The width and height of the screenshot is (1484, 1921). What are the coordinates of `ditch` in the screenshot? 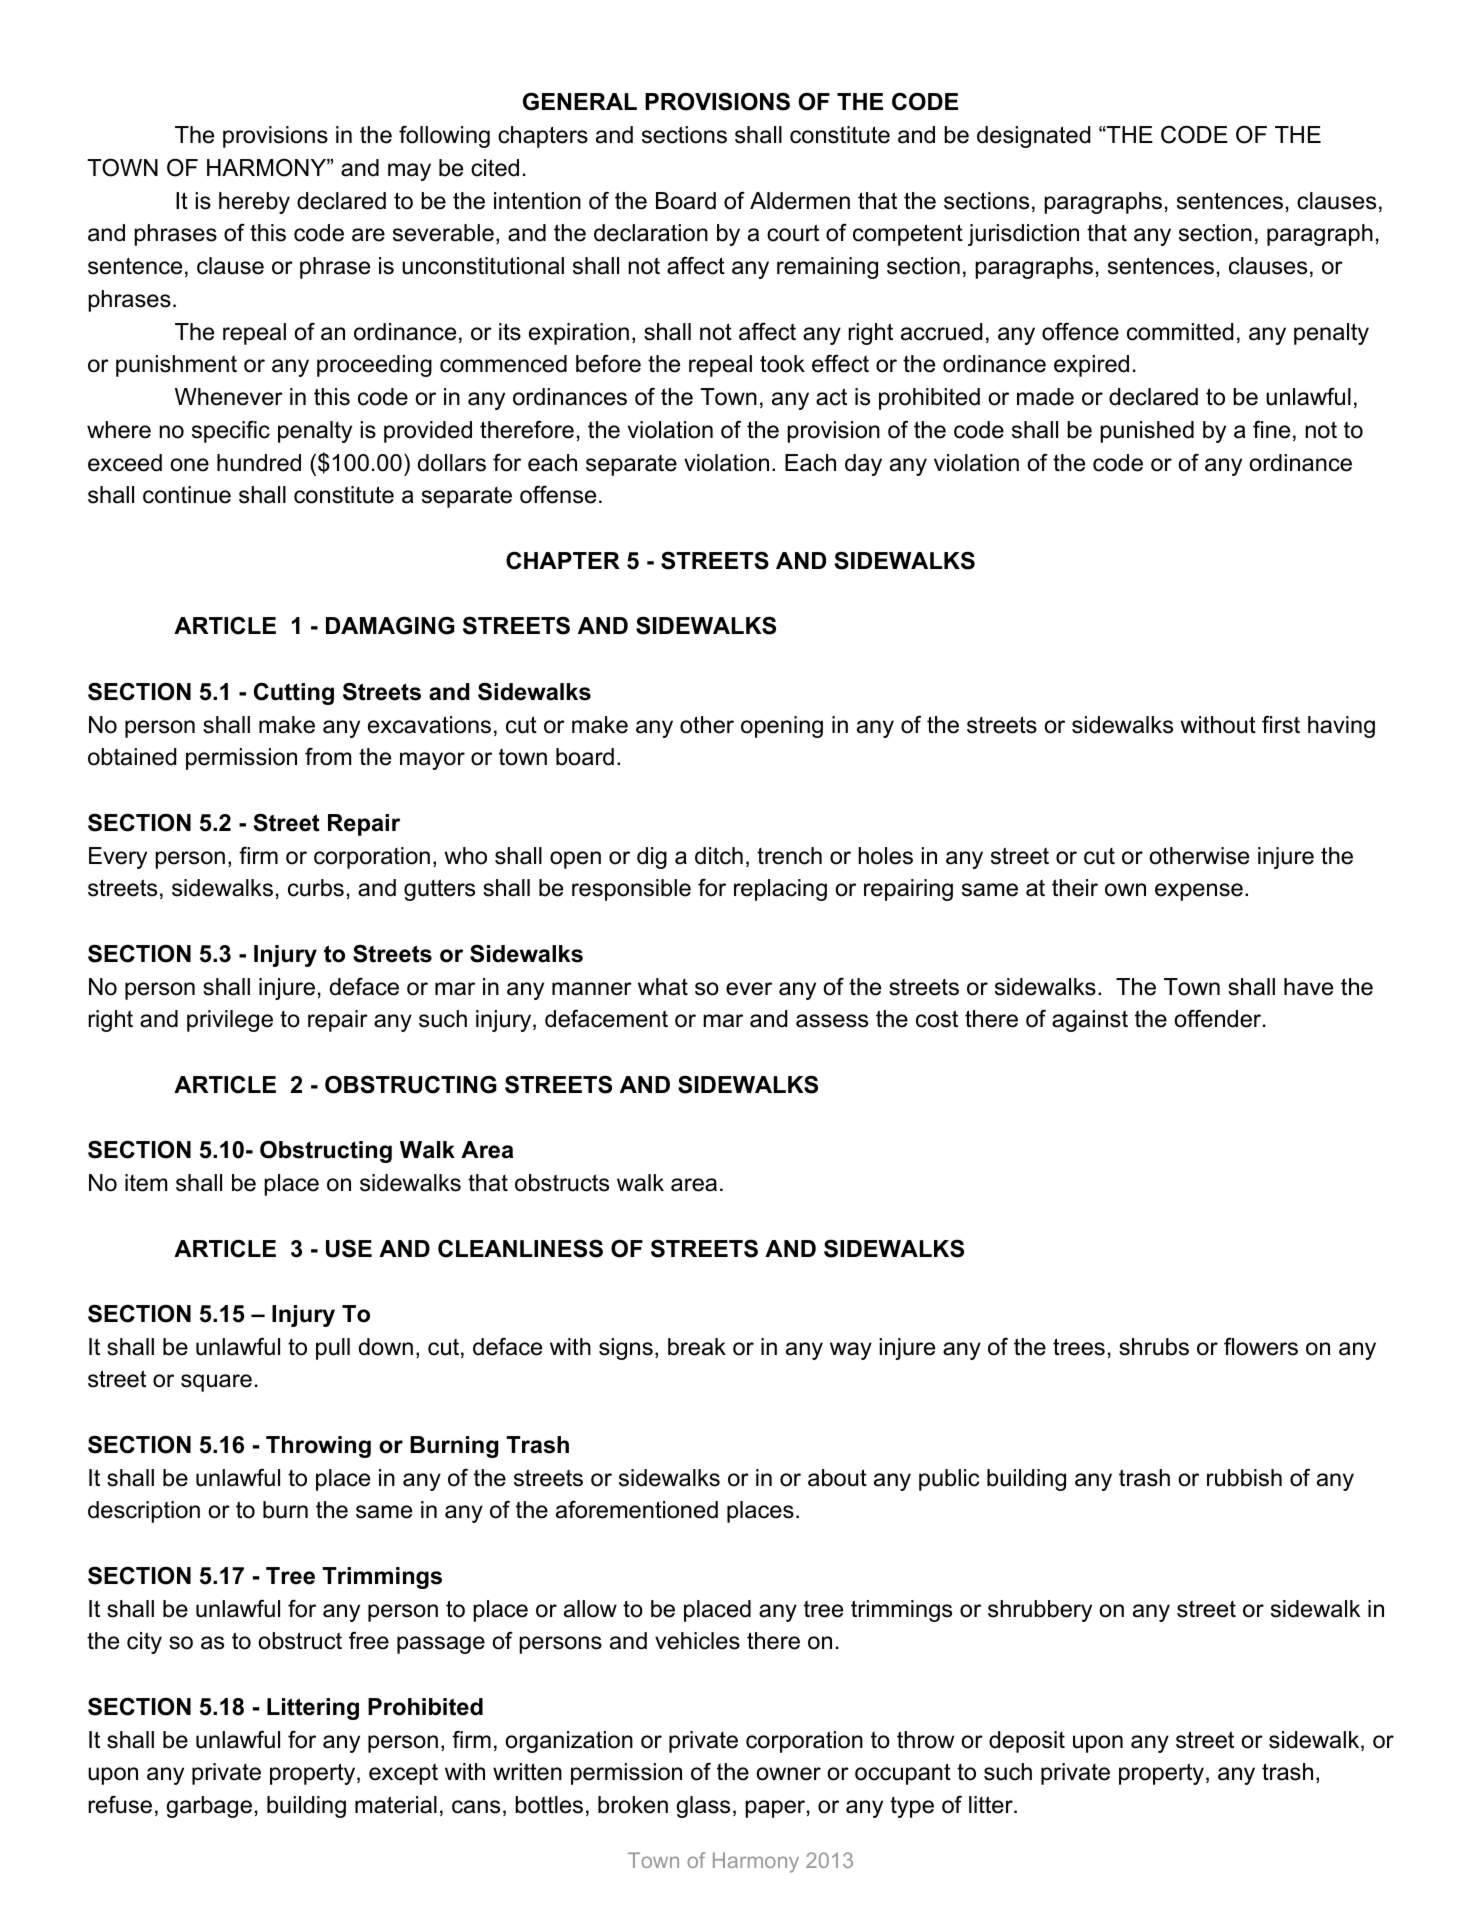 It's located at (719, 856).
